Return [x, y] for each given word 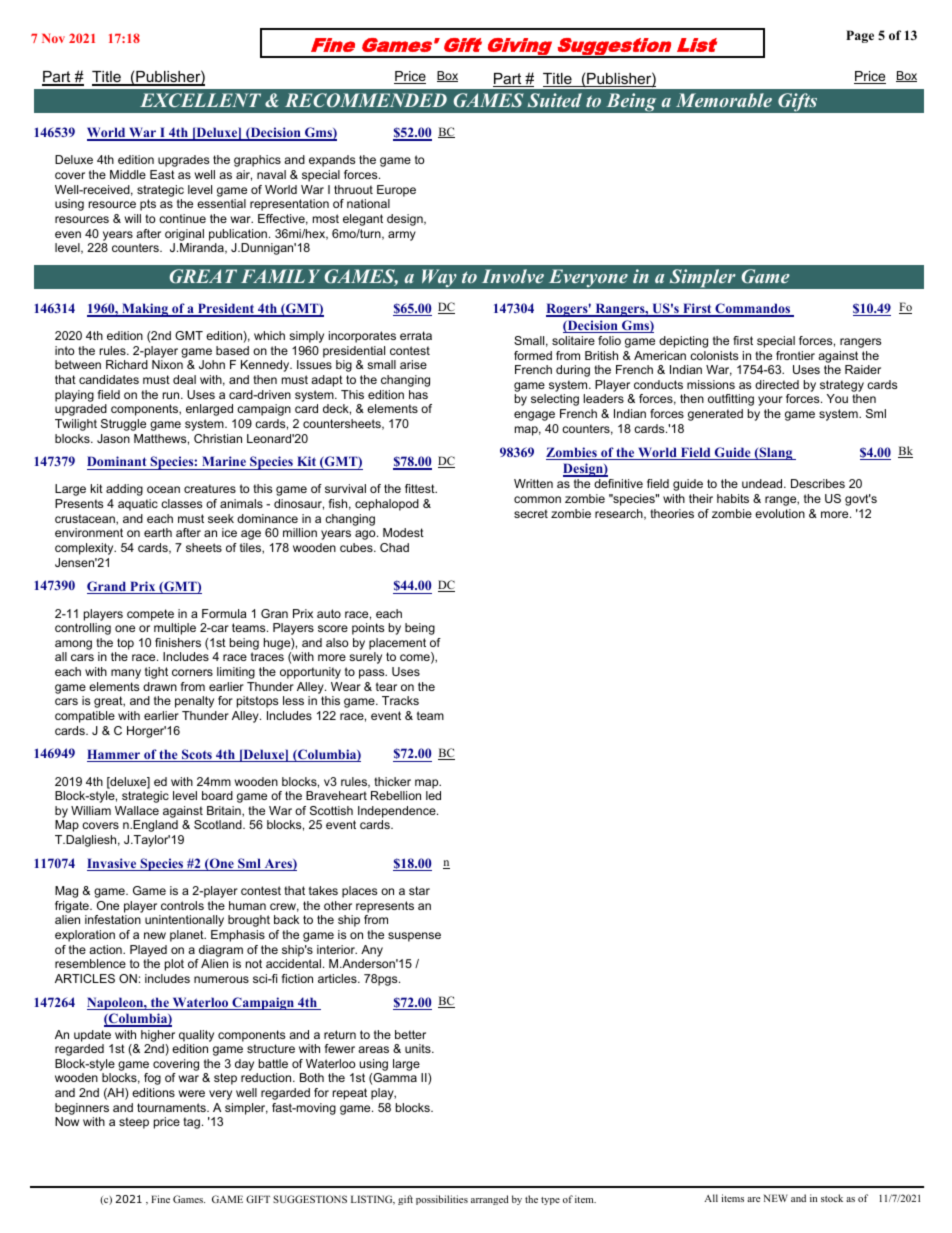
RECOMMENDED [366, 100]
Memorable [724, 100]
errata [416, 335]
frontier [795, 355]
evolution [780, 513]
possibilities [442, 1200]
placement [397, 644]
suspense [414, 937]
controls [182, 905]
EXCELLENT [200, 100]
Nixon [167, 364]
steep [134, 1123]
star [419, 890]
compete [150, 615]
